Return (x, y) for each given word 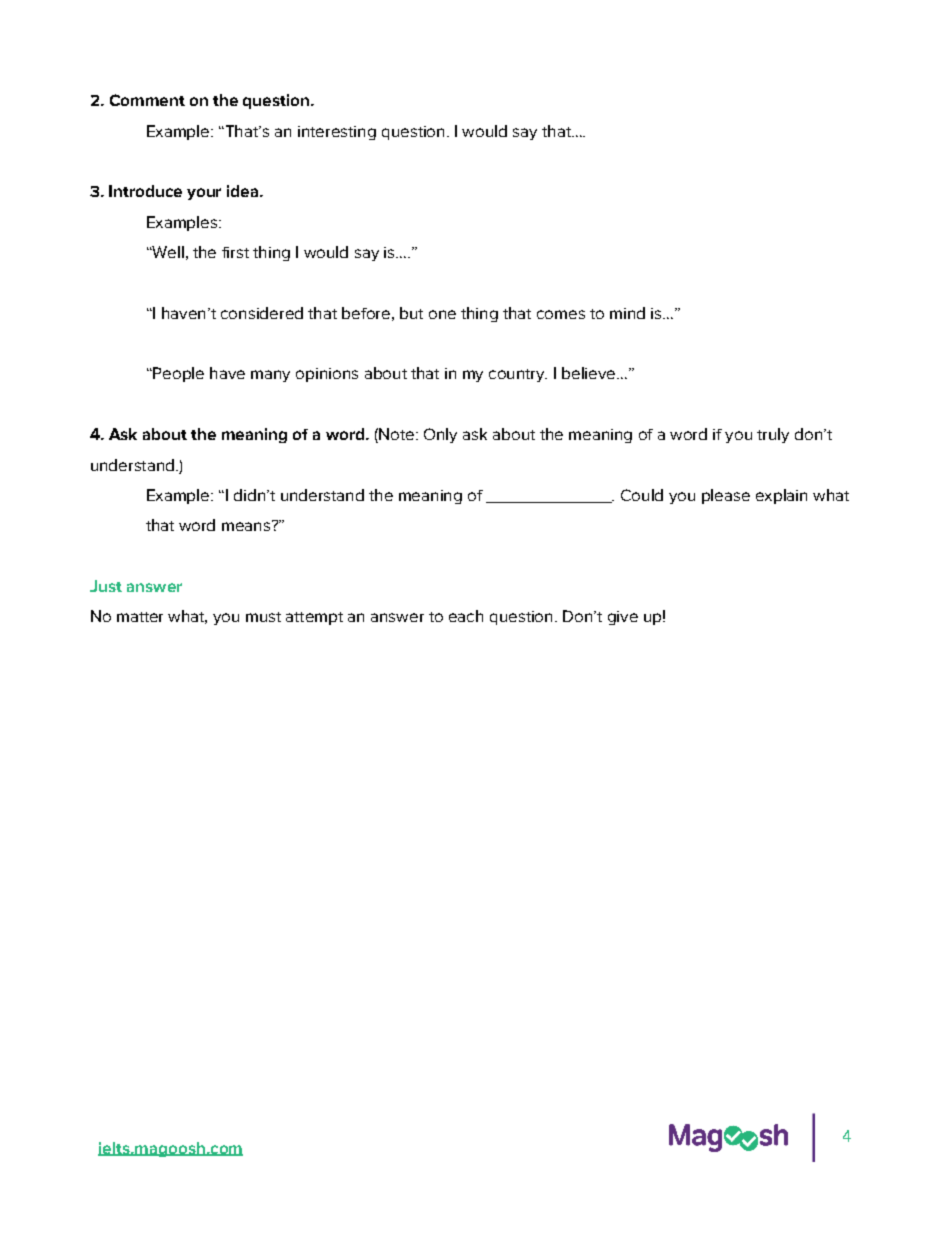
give (623, 618)
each (466, 616)
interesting (337, 133)
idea (244, 191)
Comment (147, 100)
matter (140, 617)
